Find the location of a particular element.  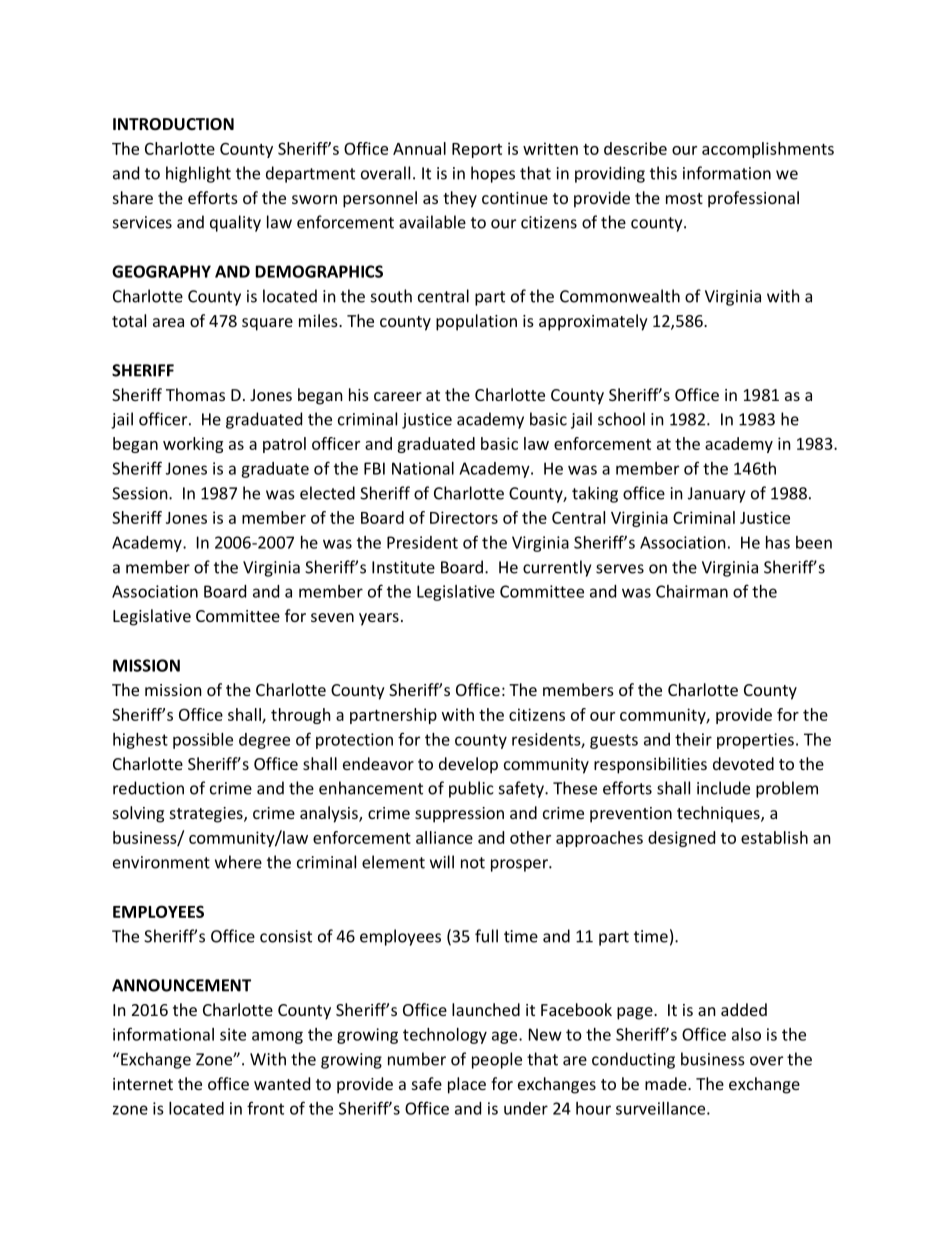

January is located at coordinates (716, 495).
